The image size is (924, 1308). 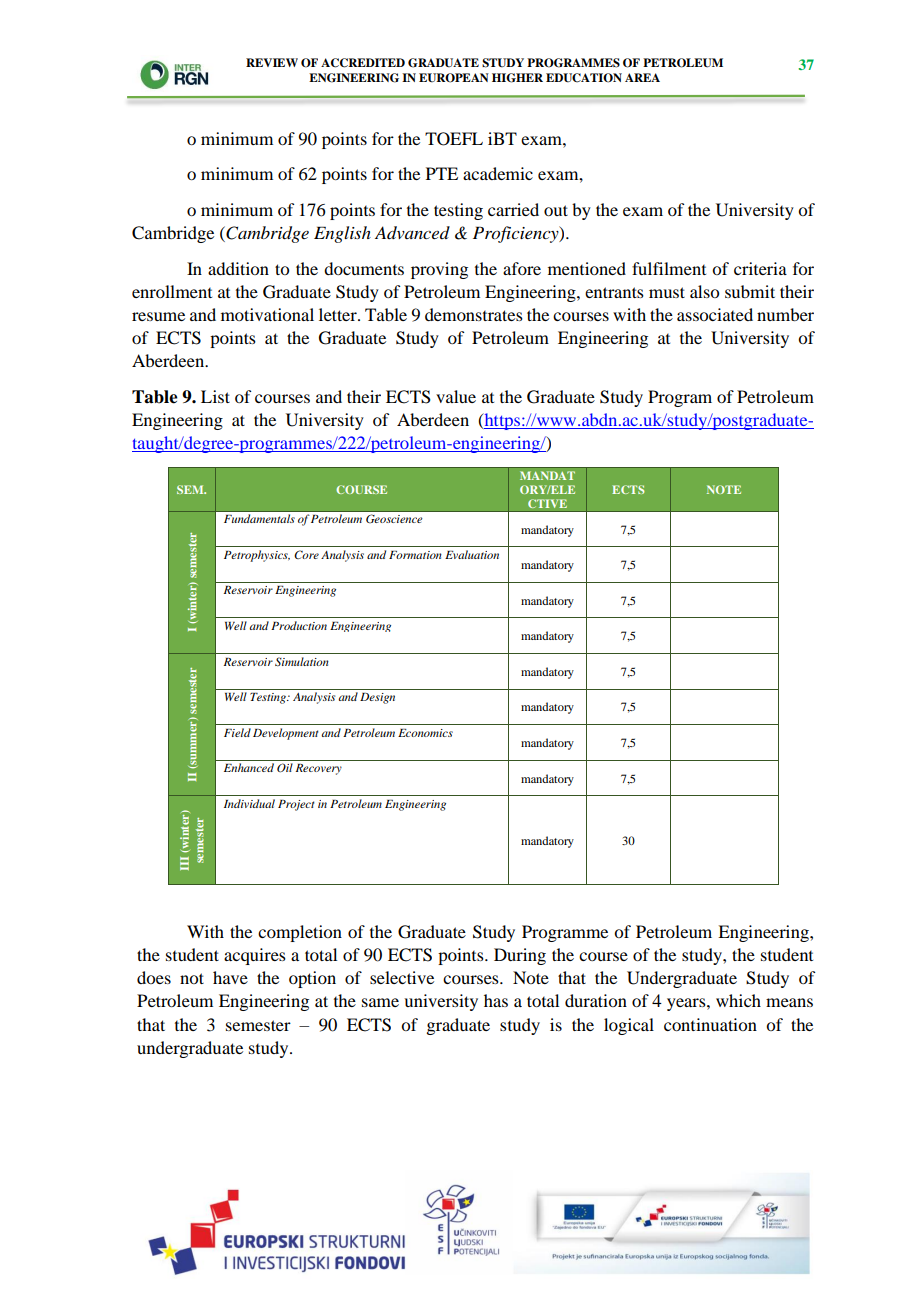 I want to click on have, so click(x=230, y=977).
